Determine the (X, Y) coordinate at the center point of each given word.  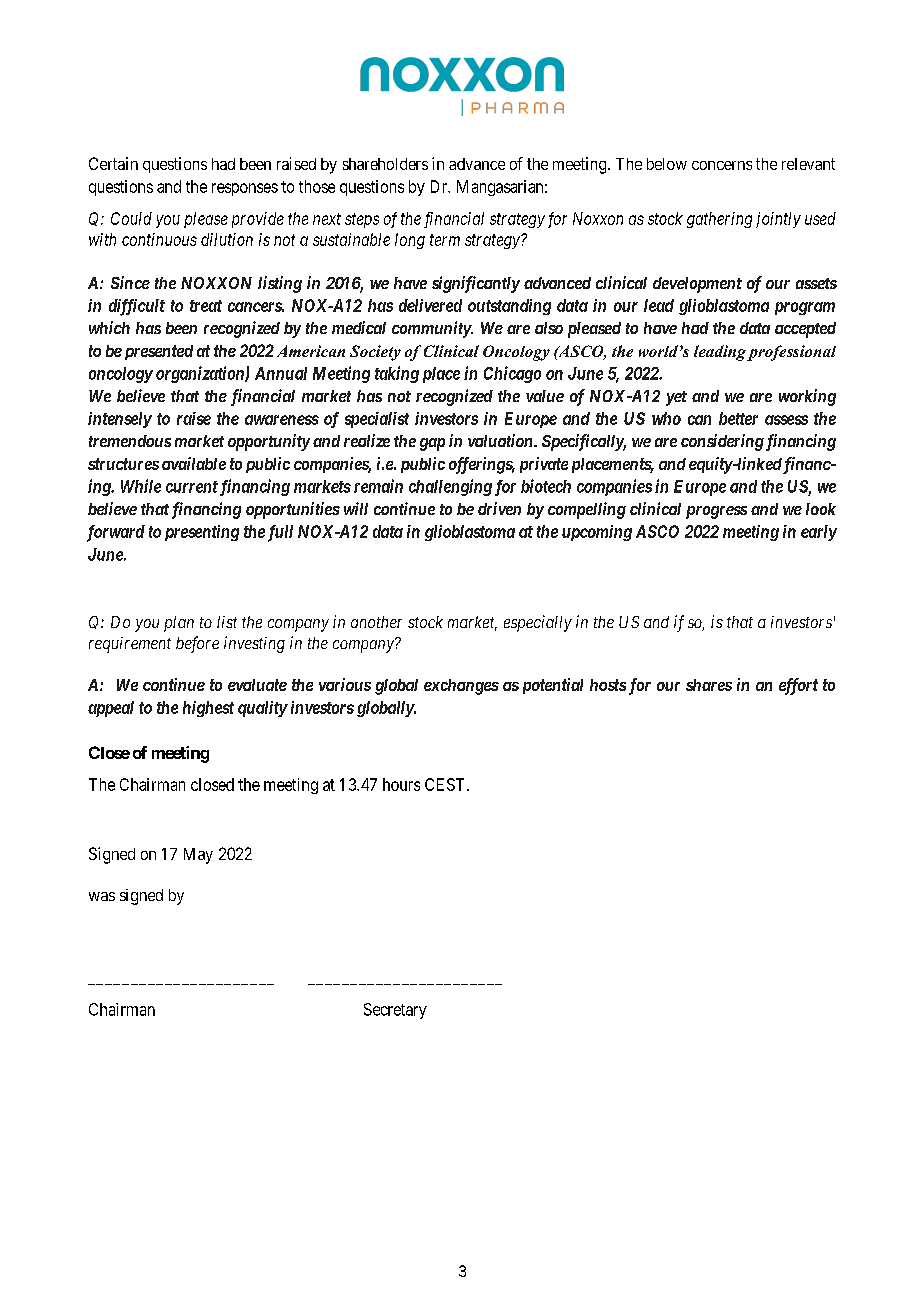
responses (245, 189)
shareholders (385, 164)
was (102, 896)
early (819, 533)
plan (179, 624)
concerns (722, 165)
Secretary (395, 1011)
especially (538, 623)
